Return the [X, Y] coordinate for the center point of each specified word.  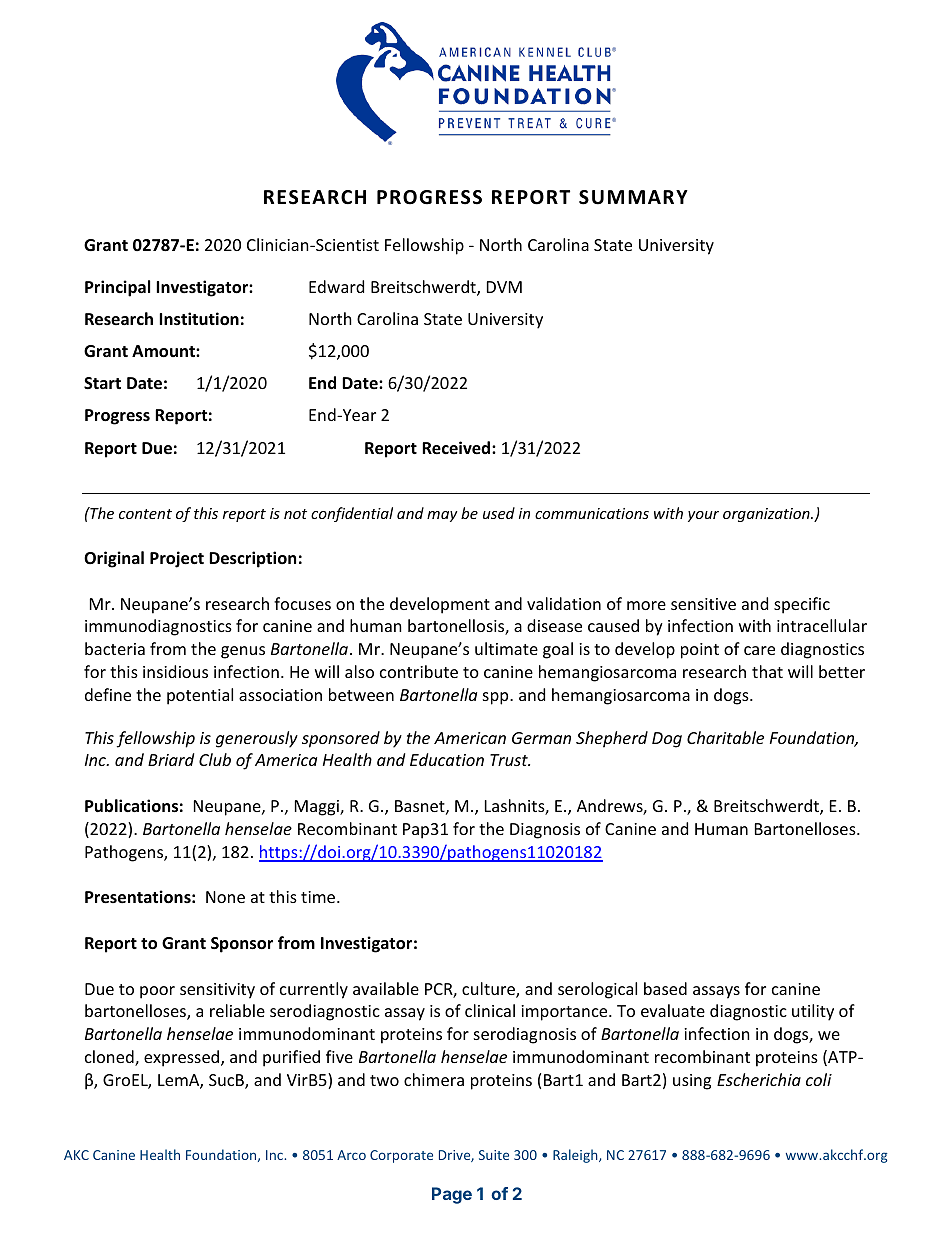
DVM [504, 287]
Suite [494, 1155]
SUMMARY [633, 197]
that [767, 671]
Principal [117, 288]
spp [497, 698]
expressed [183, 1058]
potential [200, 696]
